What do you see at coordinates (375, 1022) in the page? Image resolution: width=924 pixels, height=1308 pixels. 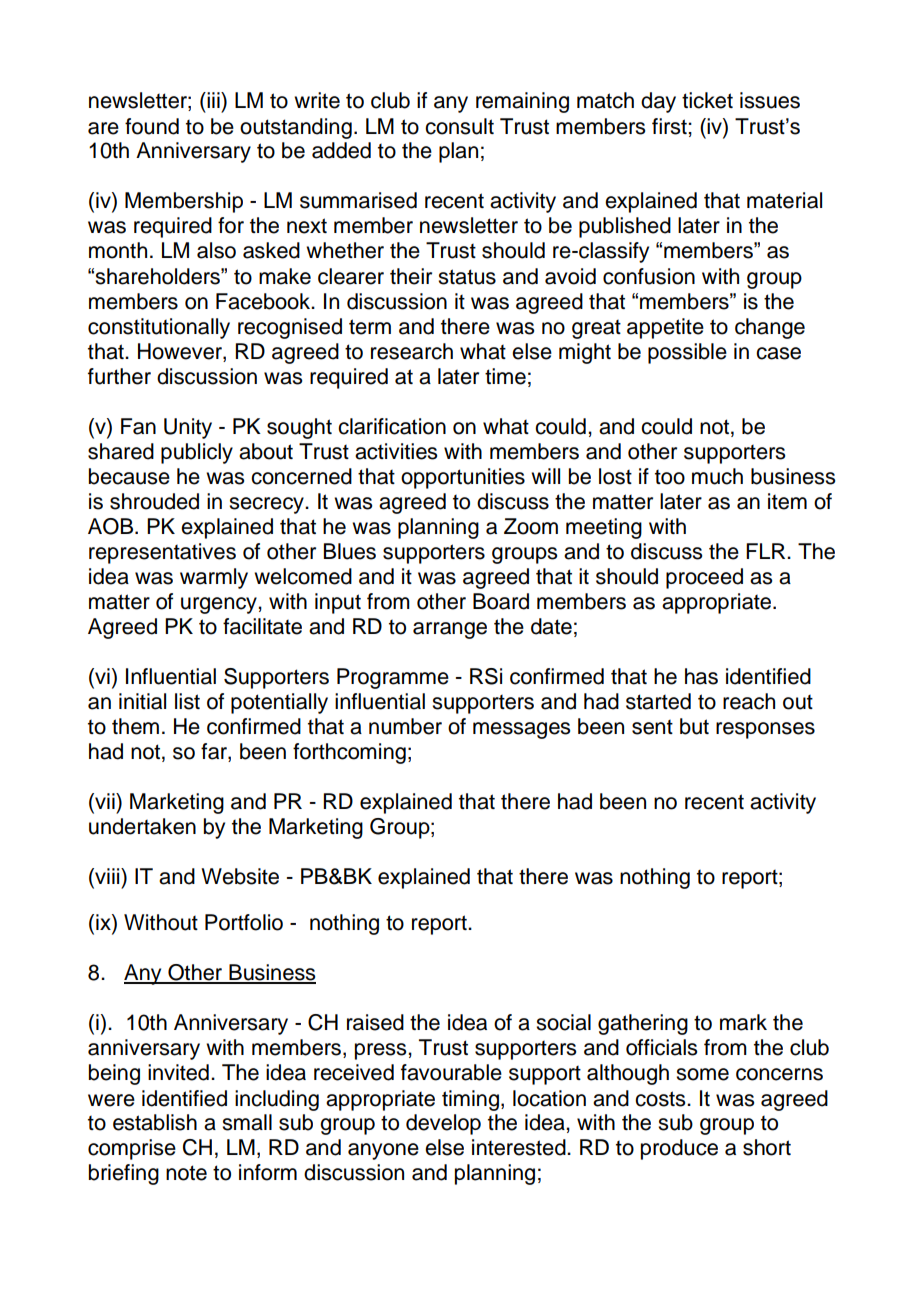 I see `raised` at bounding box center [375, 1022].
